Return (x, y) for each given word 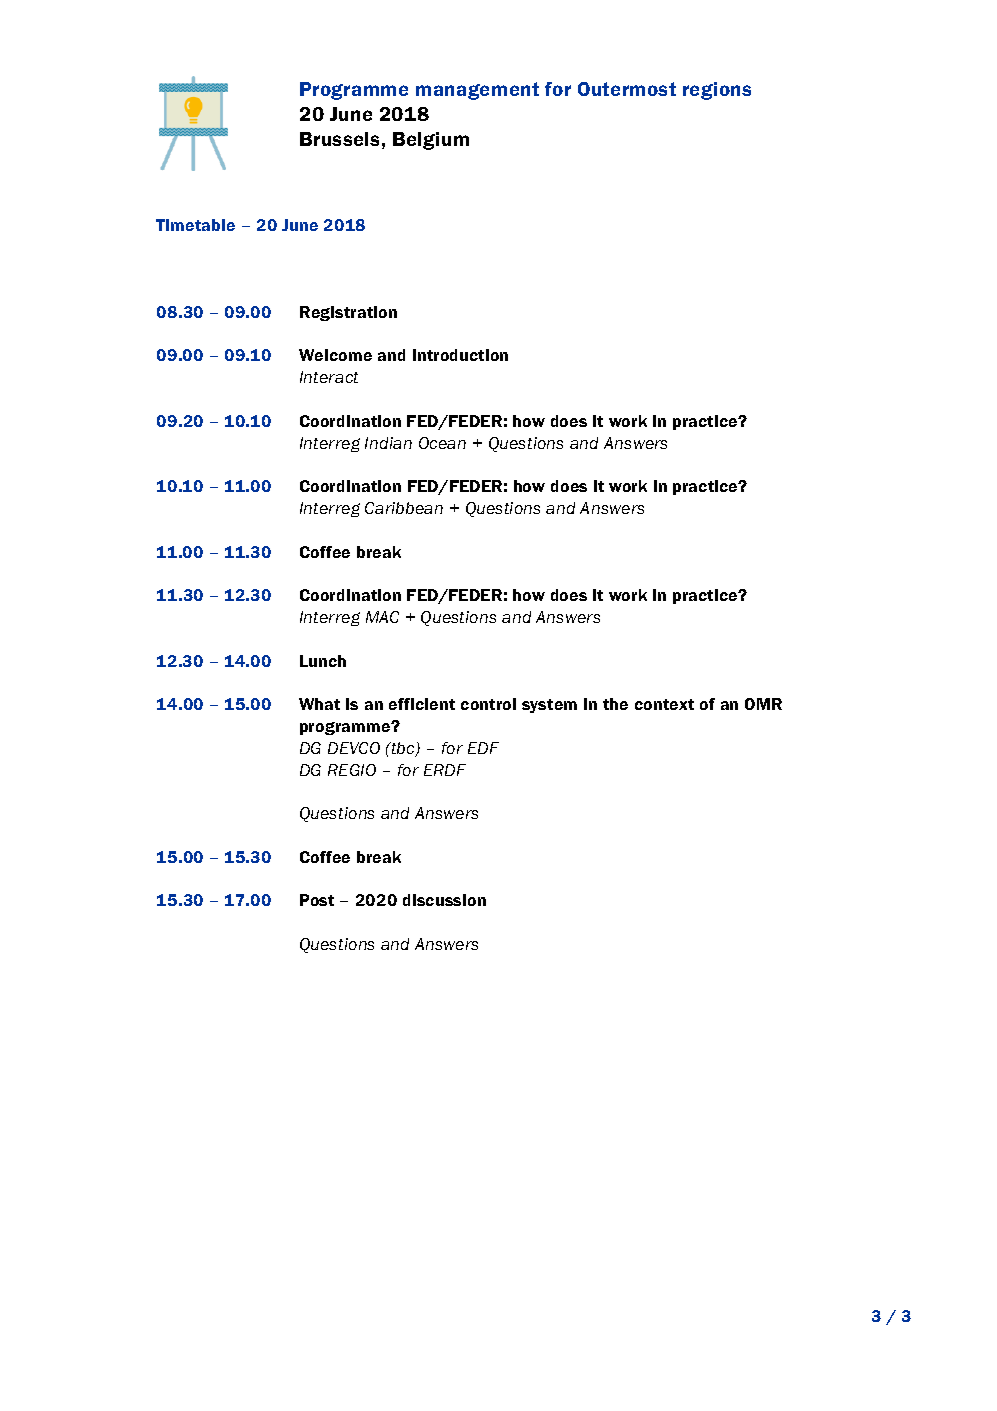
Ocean (442, 443)
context (664, 704)
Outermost (627, 89)
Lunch (323, 661)
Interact (329, 377)
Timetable (195, 225)
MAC (382, 617)
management (477, 91)
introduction (460, 355)
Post (317, 900)
